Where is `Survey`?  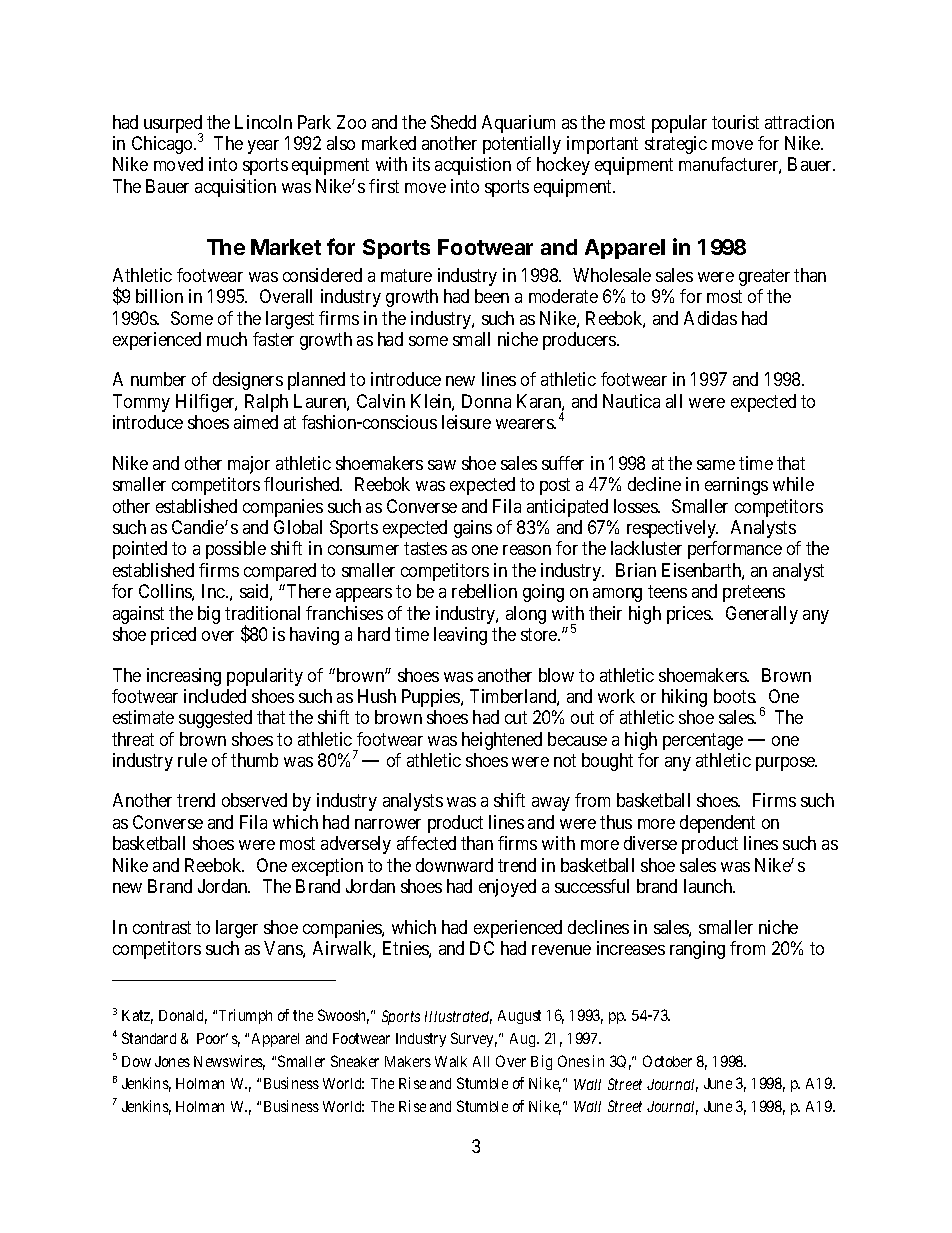
Survey is located at coordinates (474, 1039).
